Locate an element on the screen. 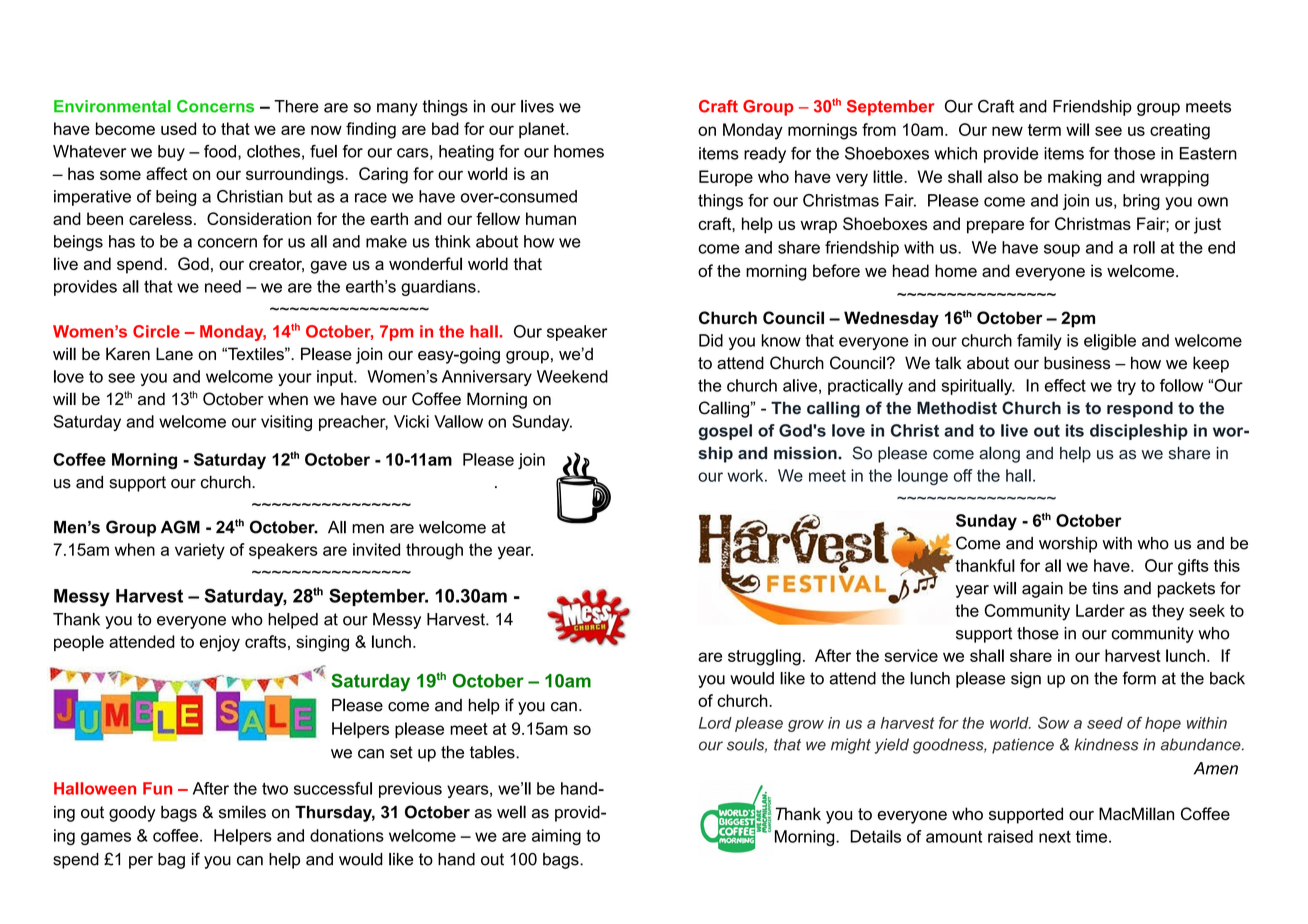  through is located at coordinates (434, 551).
